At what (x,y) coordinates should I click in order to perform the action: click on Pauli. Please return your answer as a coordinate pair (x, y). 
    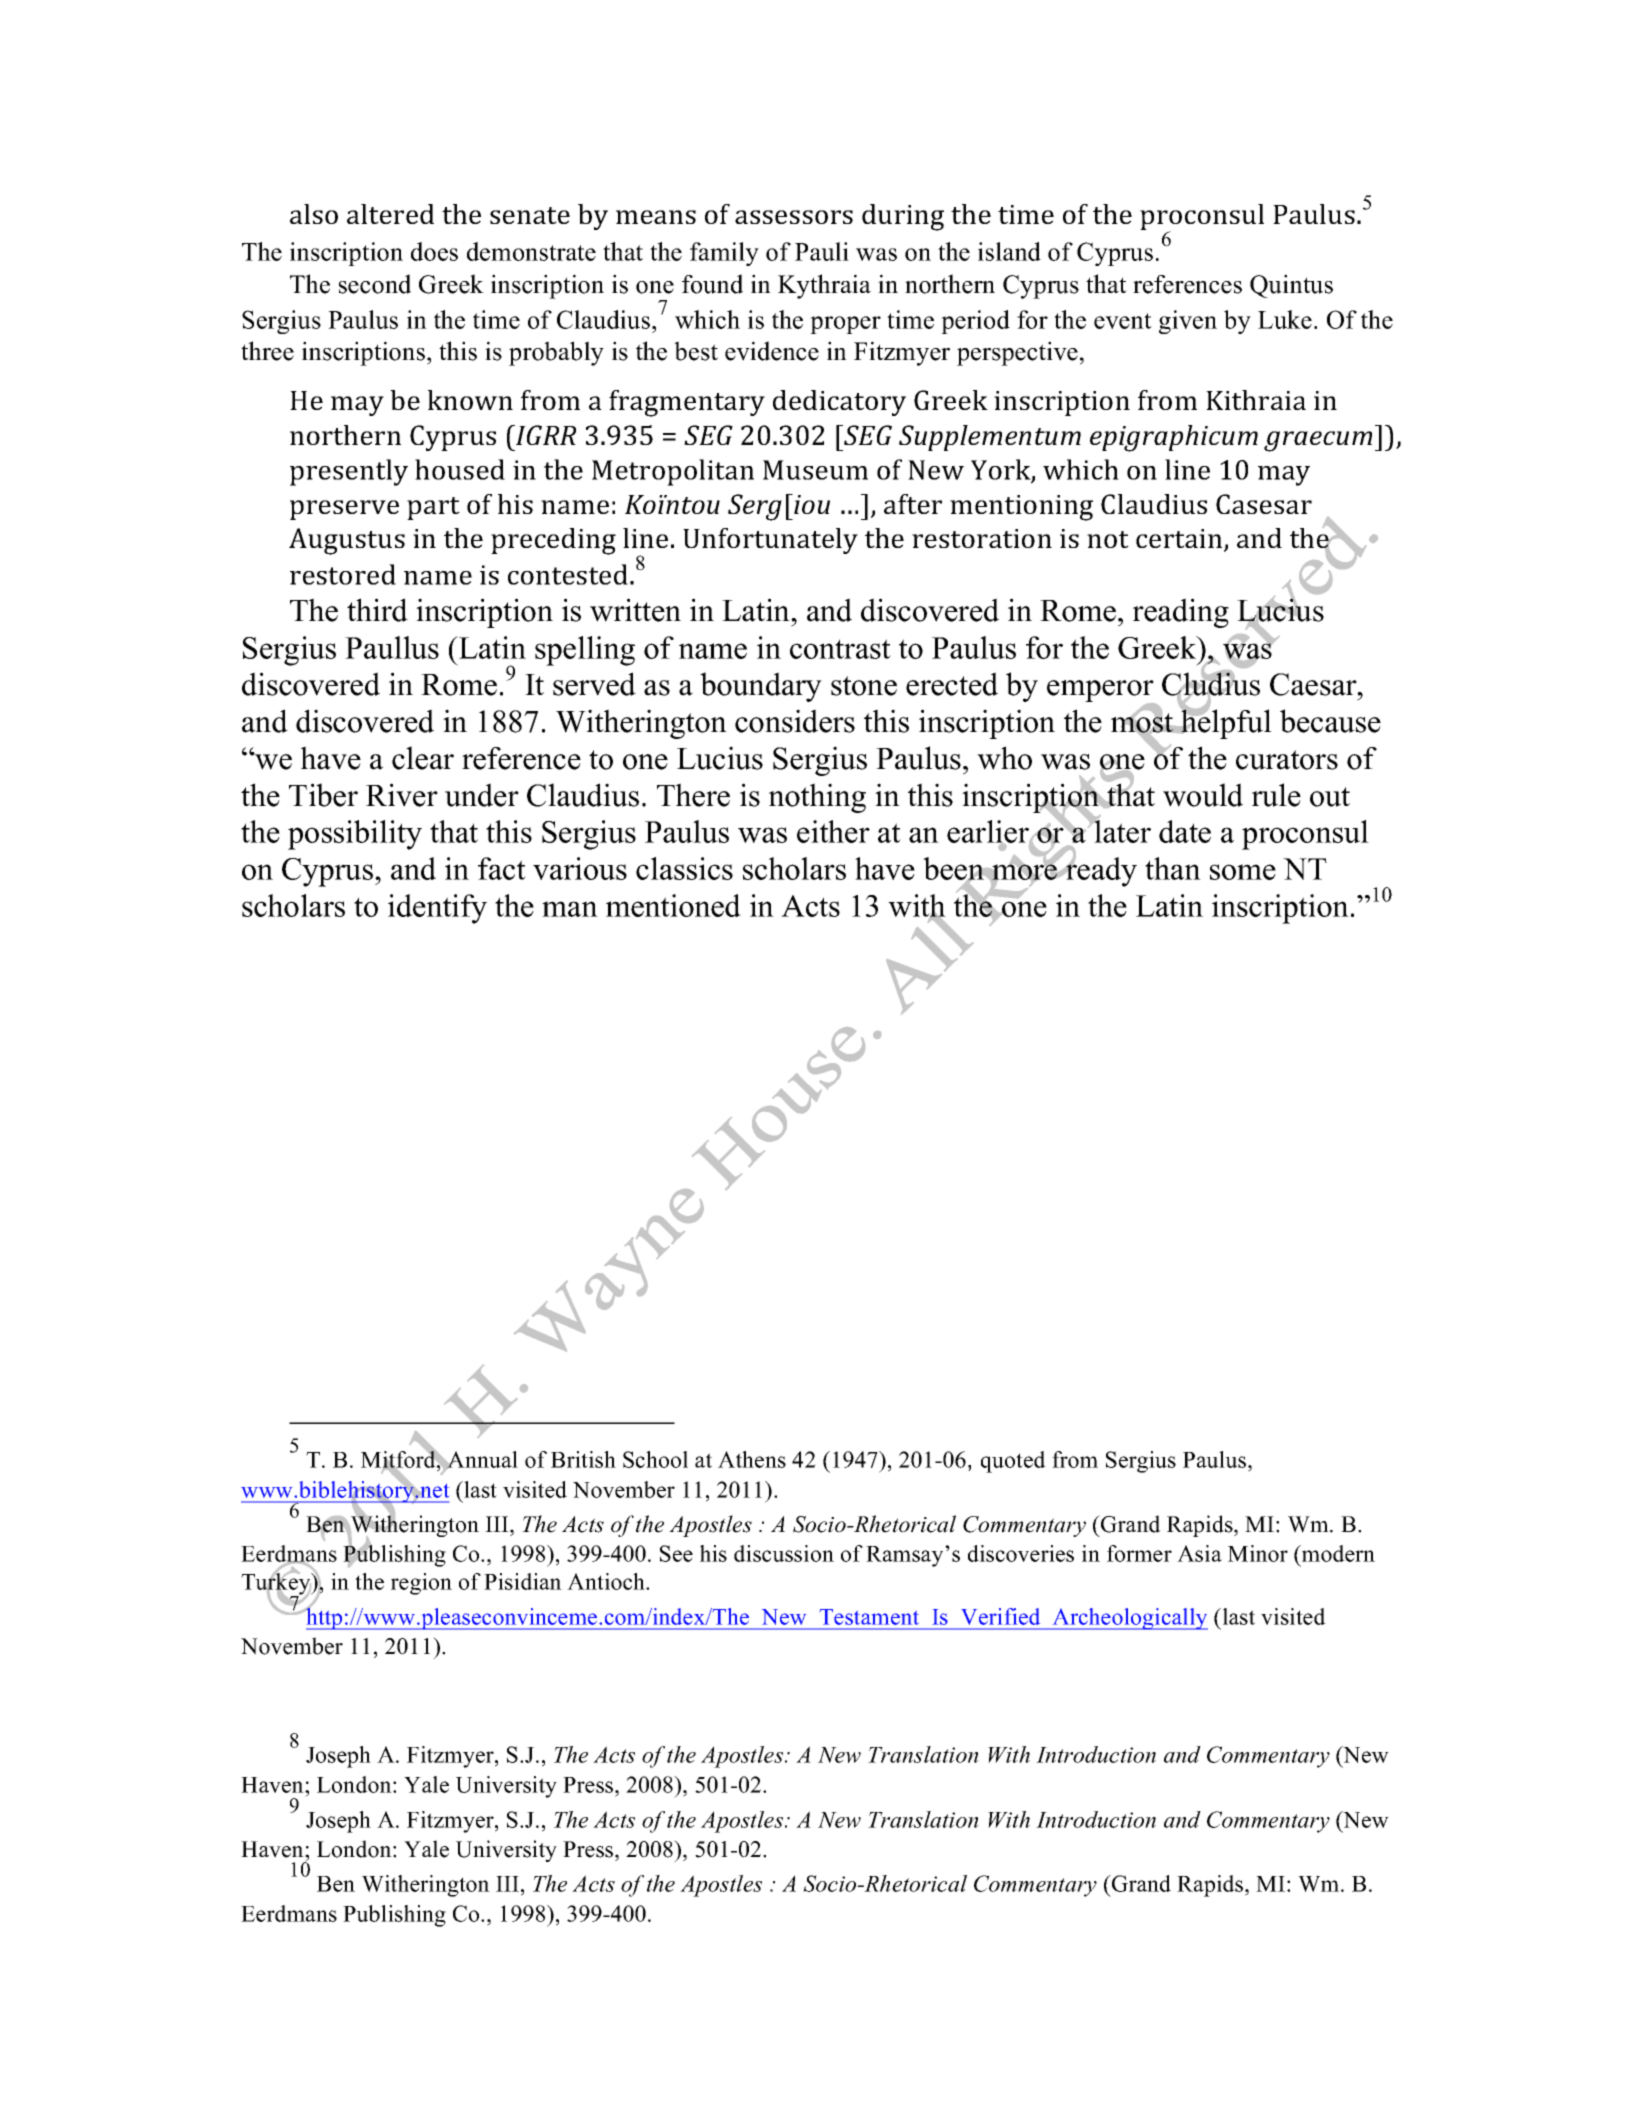
    Looking at the image, I should click on (822, 251).
